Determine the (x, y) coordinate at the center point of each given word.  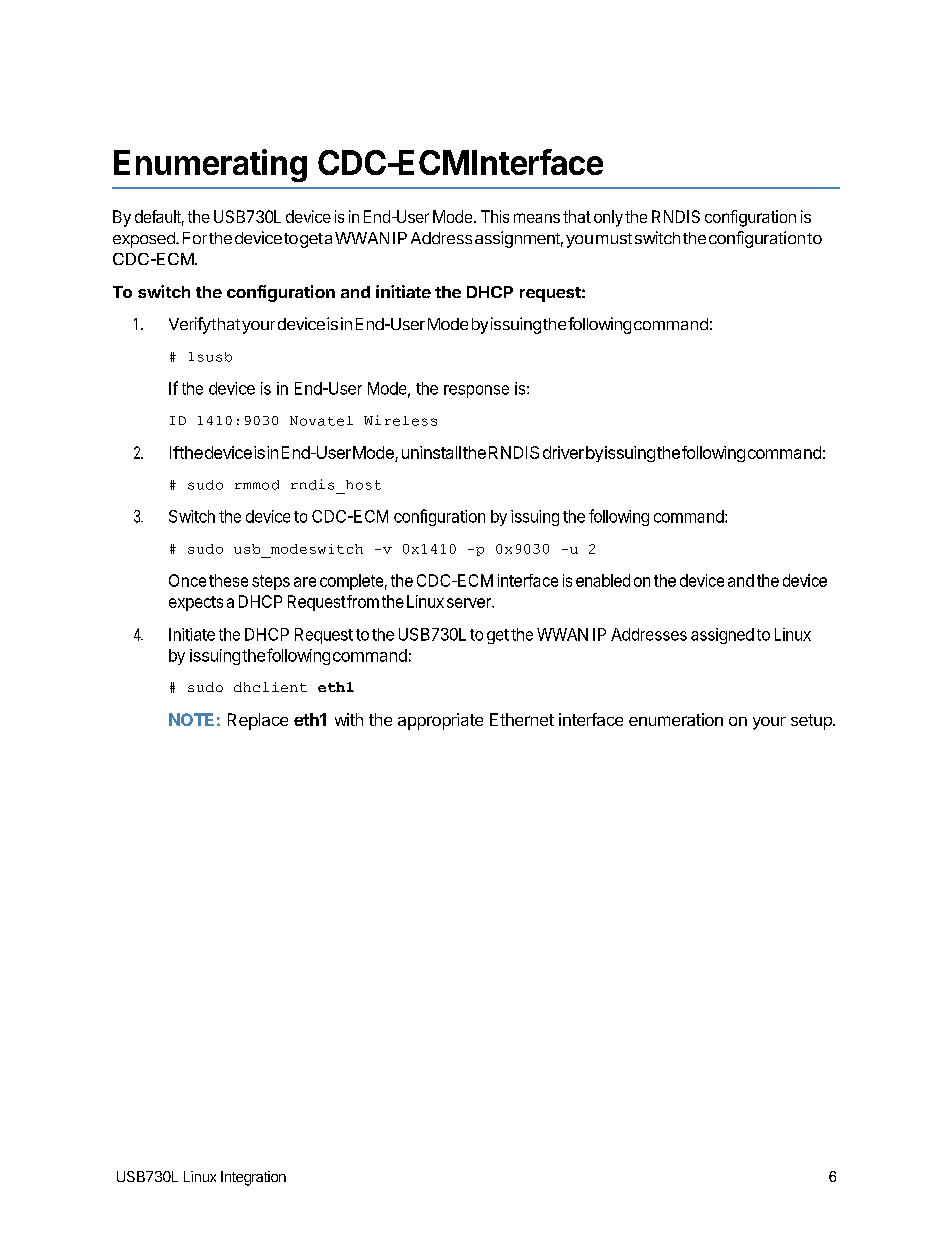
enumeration (676, 719)
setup (812, 722)
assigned (722, 636)
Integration (253, 1178)
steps (271, 582)
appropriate (440, 721)
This (495, 216)
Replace (258, 721)
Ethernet (522, 719)
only (608, 218)
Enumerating (210, 165)
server (470, 603)
